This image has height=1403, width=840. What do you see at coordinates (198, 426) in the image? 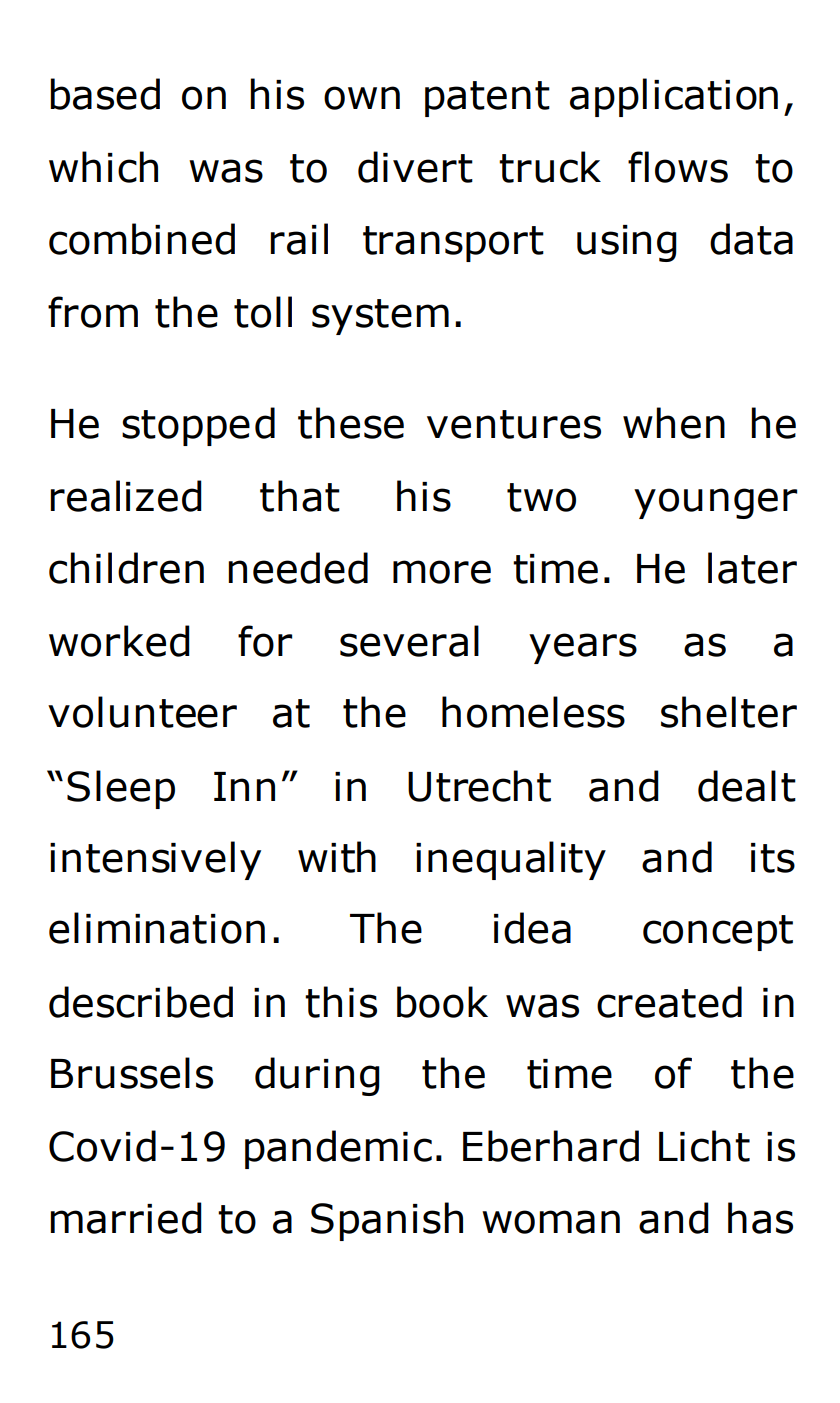
I see `stopped` at bounding box center [198, 426].
